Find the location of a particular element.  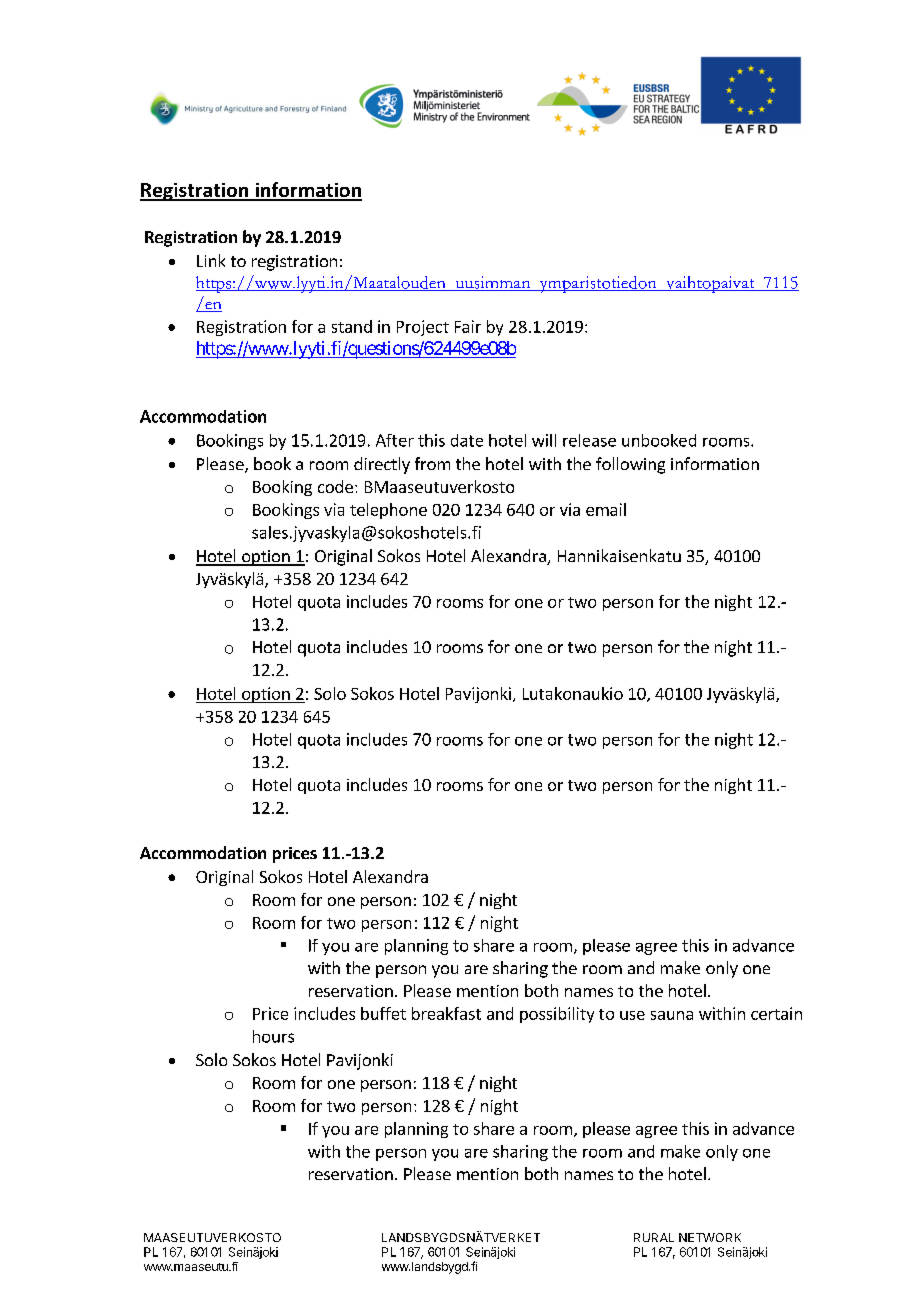

telephone is located at coordinates (388, 511).
